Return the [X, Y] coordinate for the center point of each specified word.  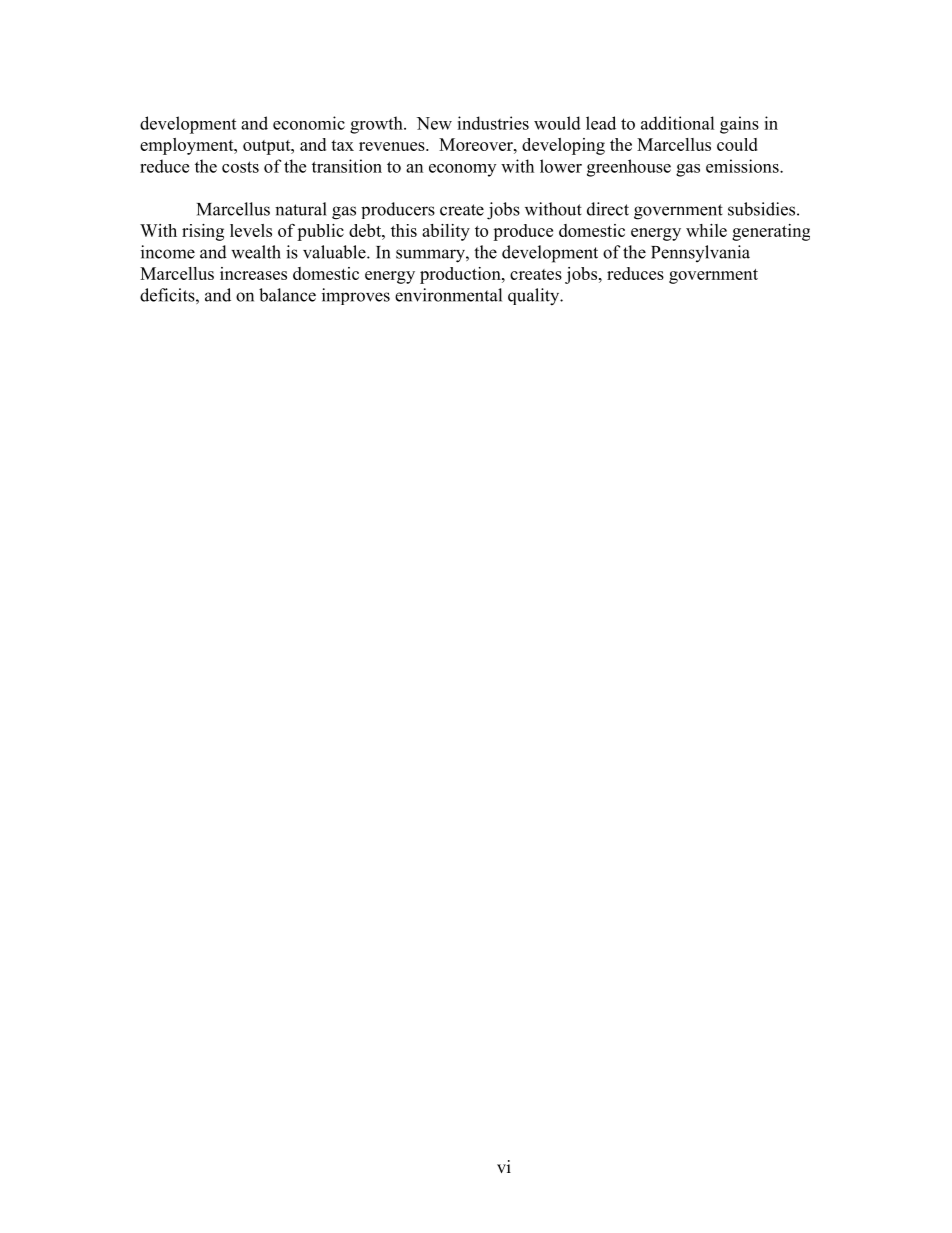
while [706, 230]
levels [251, 230]
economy [462, 170]
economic [309, 123]
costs [240, 167]
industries [493, 123]
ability [446, 232]
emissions [743, 166]
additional [678, 123]
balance [287, 295]
